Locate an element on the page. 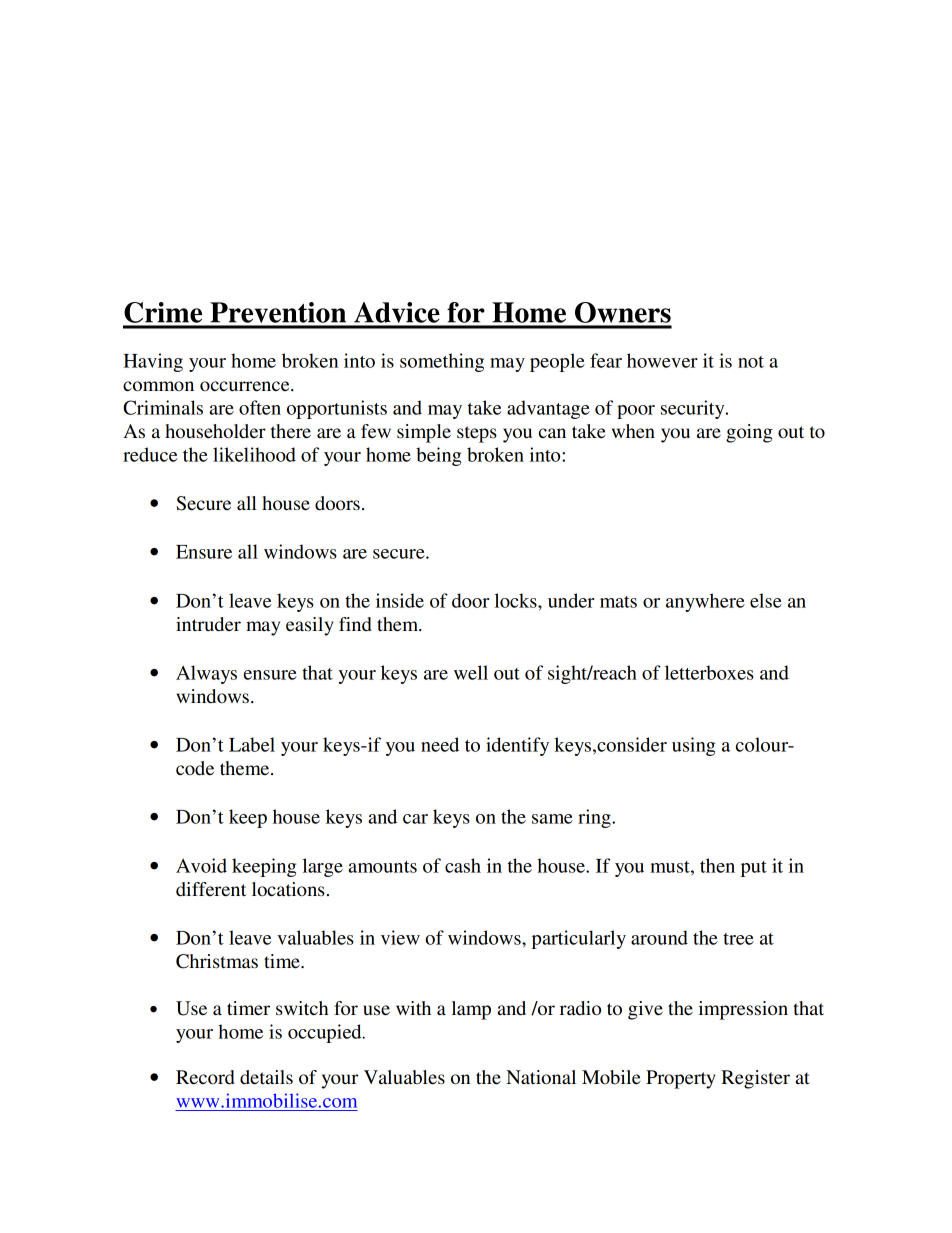 This page has width=952, height=1233. cash is located at coordinates (463, 865).
